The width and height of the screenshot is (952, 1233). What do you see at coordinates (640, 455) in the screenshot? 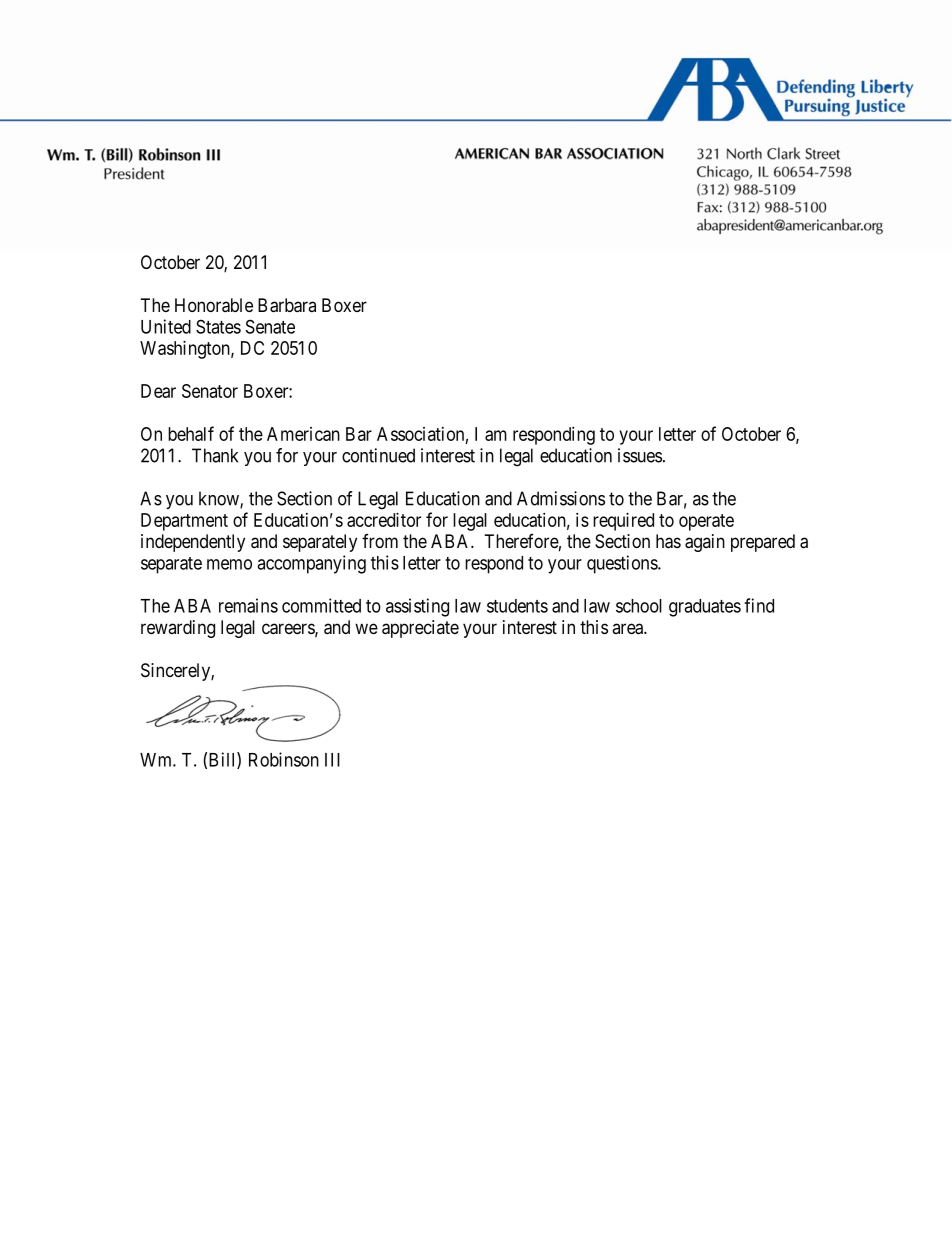
I see `issues` at bounding box center [640, 455].
